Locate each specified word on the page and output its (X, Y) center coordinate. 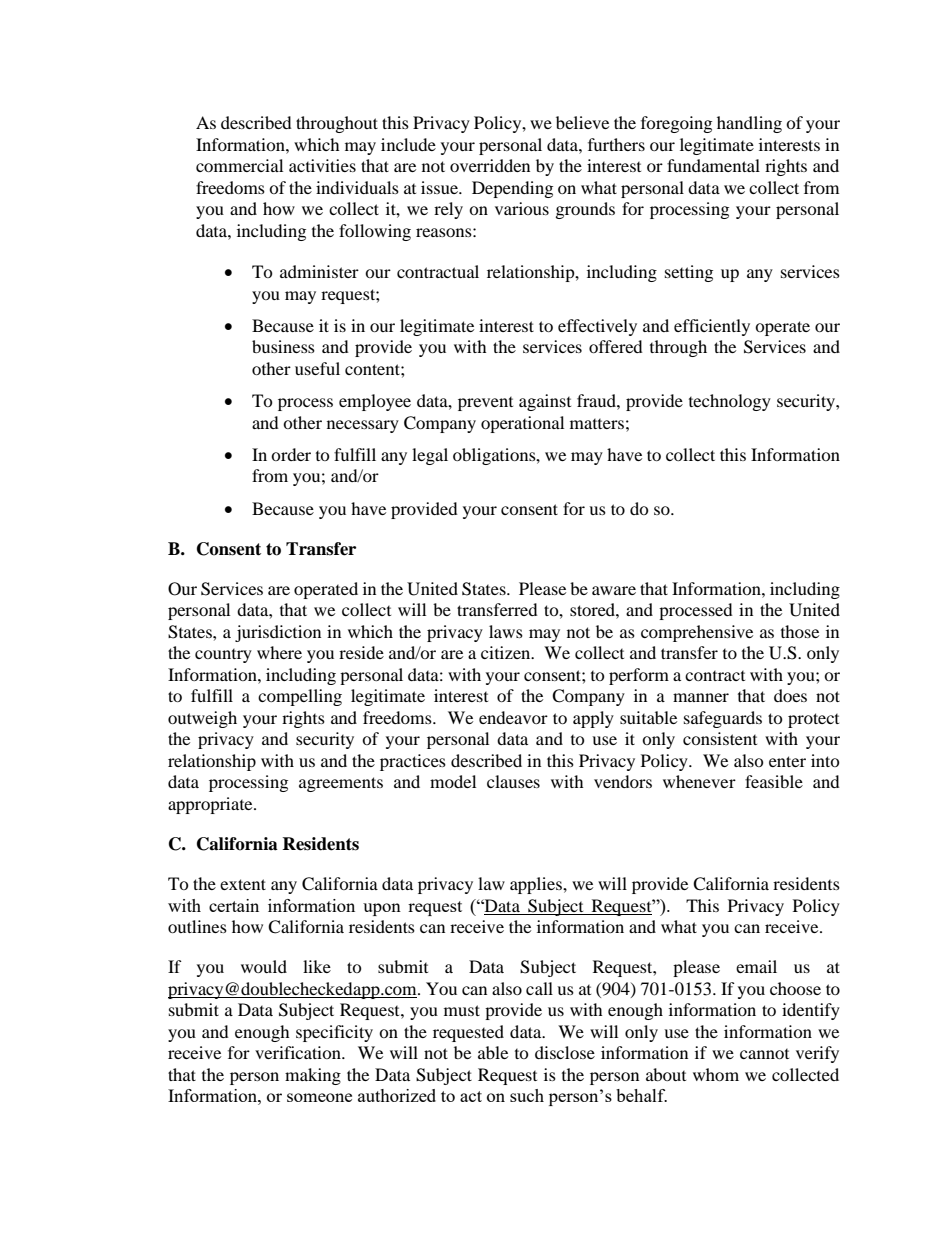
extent (243, 884)
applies (537, 885)
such (527, 1095)
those (800, 631)
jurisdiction (278, 633)
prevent (485, 404)
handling (749, 124)
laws (506, 631)
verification (299, 1052)
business (283, 346)
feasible (774, 781)
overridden (490, 165)
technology (730, 402)
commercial (239, 165)
